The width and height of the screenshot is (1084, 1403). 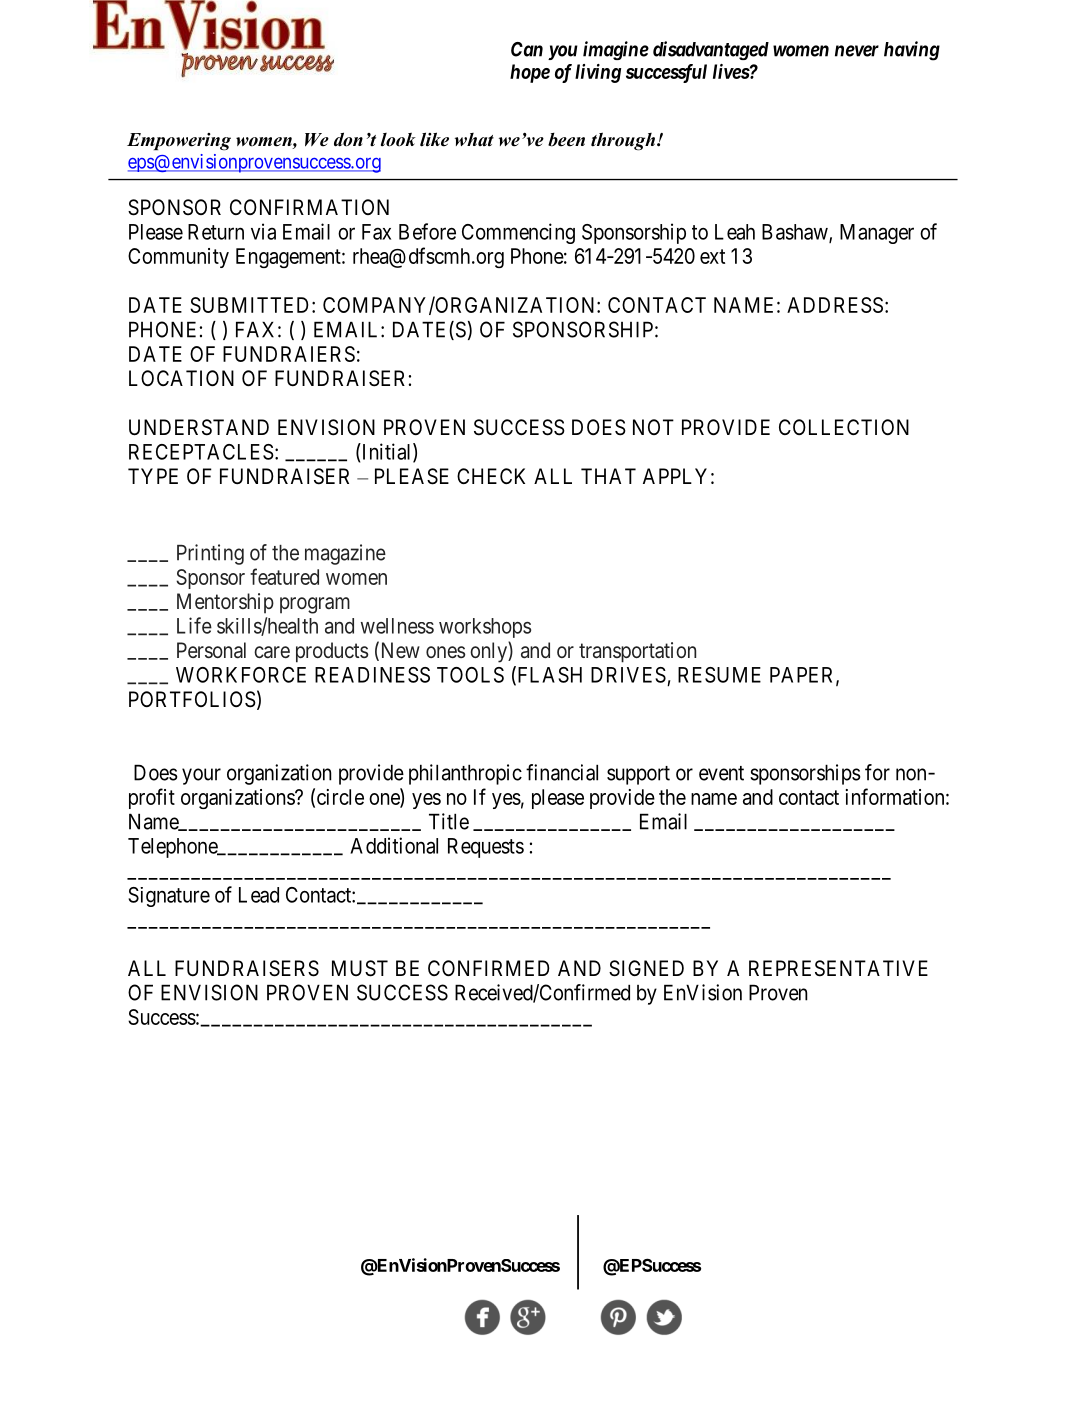 I want to click on financial, so click(x=562, y=772).
